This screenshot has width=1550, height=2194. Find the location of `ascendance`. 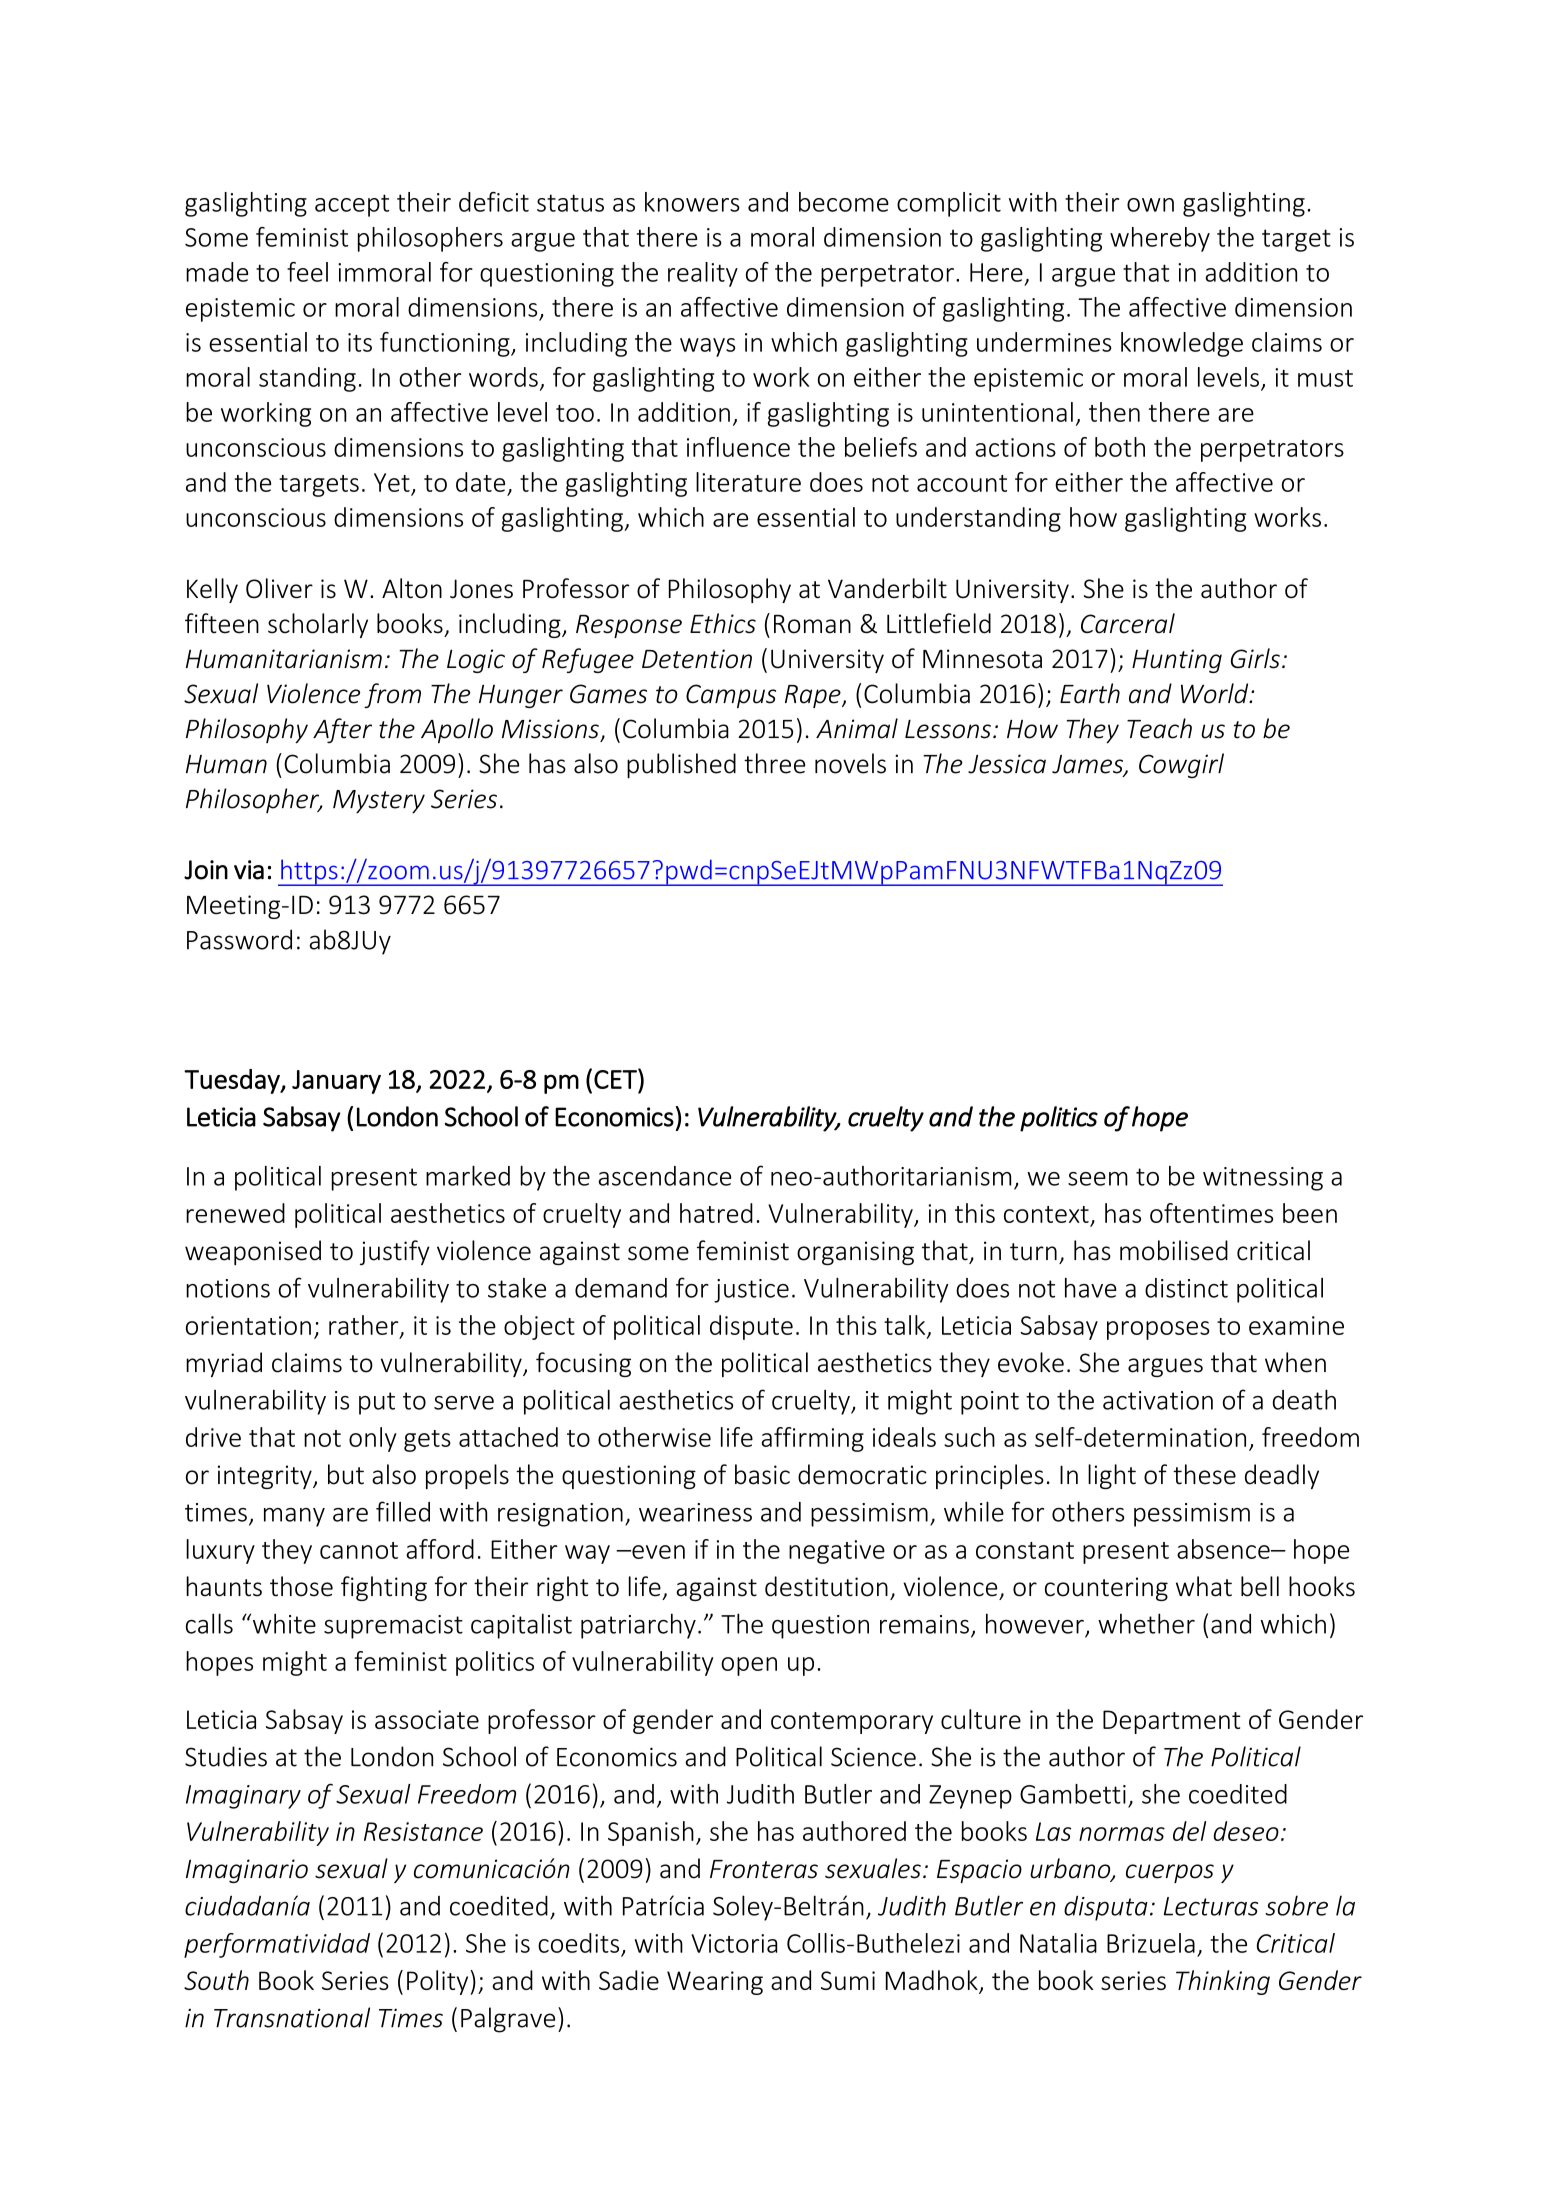

ascendance is located at coordinates (665, 1176).
